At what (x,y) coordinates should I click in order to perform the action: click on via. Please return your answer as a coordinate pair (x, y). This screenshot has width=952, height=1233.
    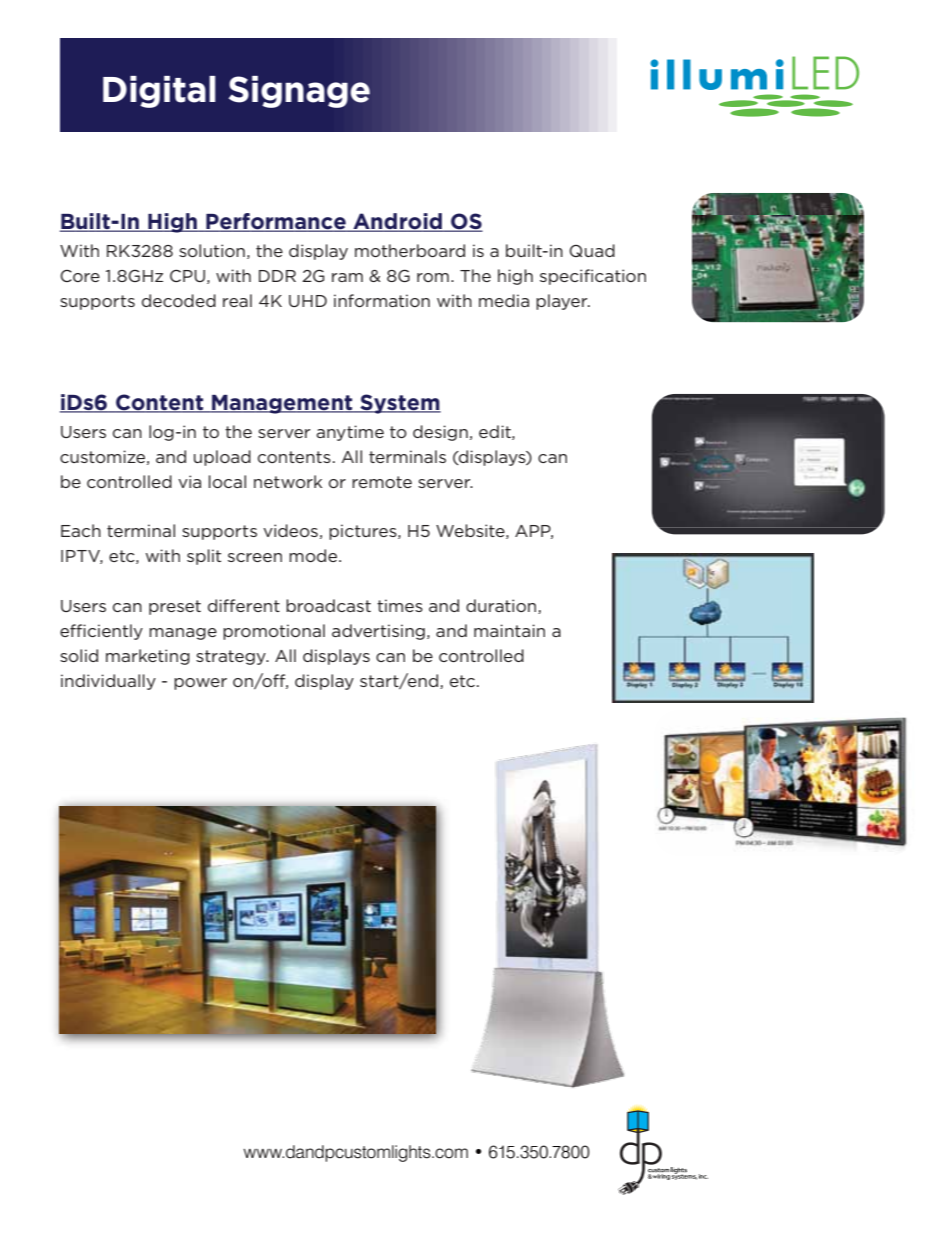
    Looking at the image, I should click on (189, 481).
